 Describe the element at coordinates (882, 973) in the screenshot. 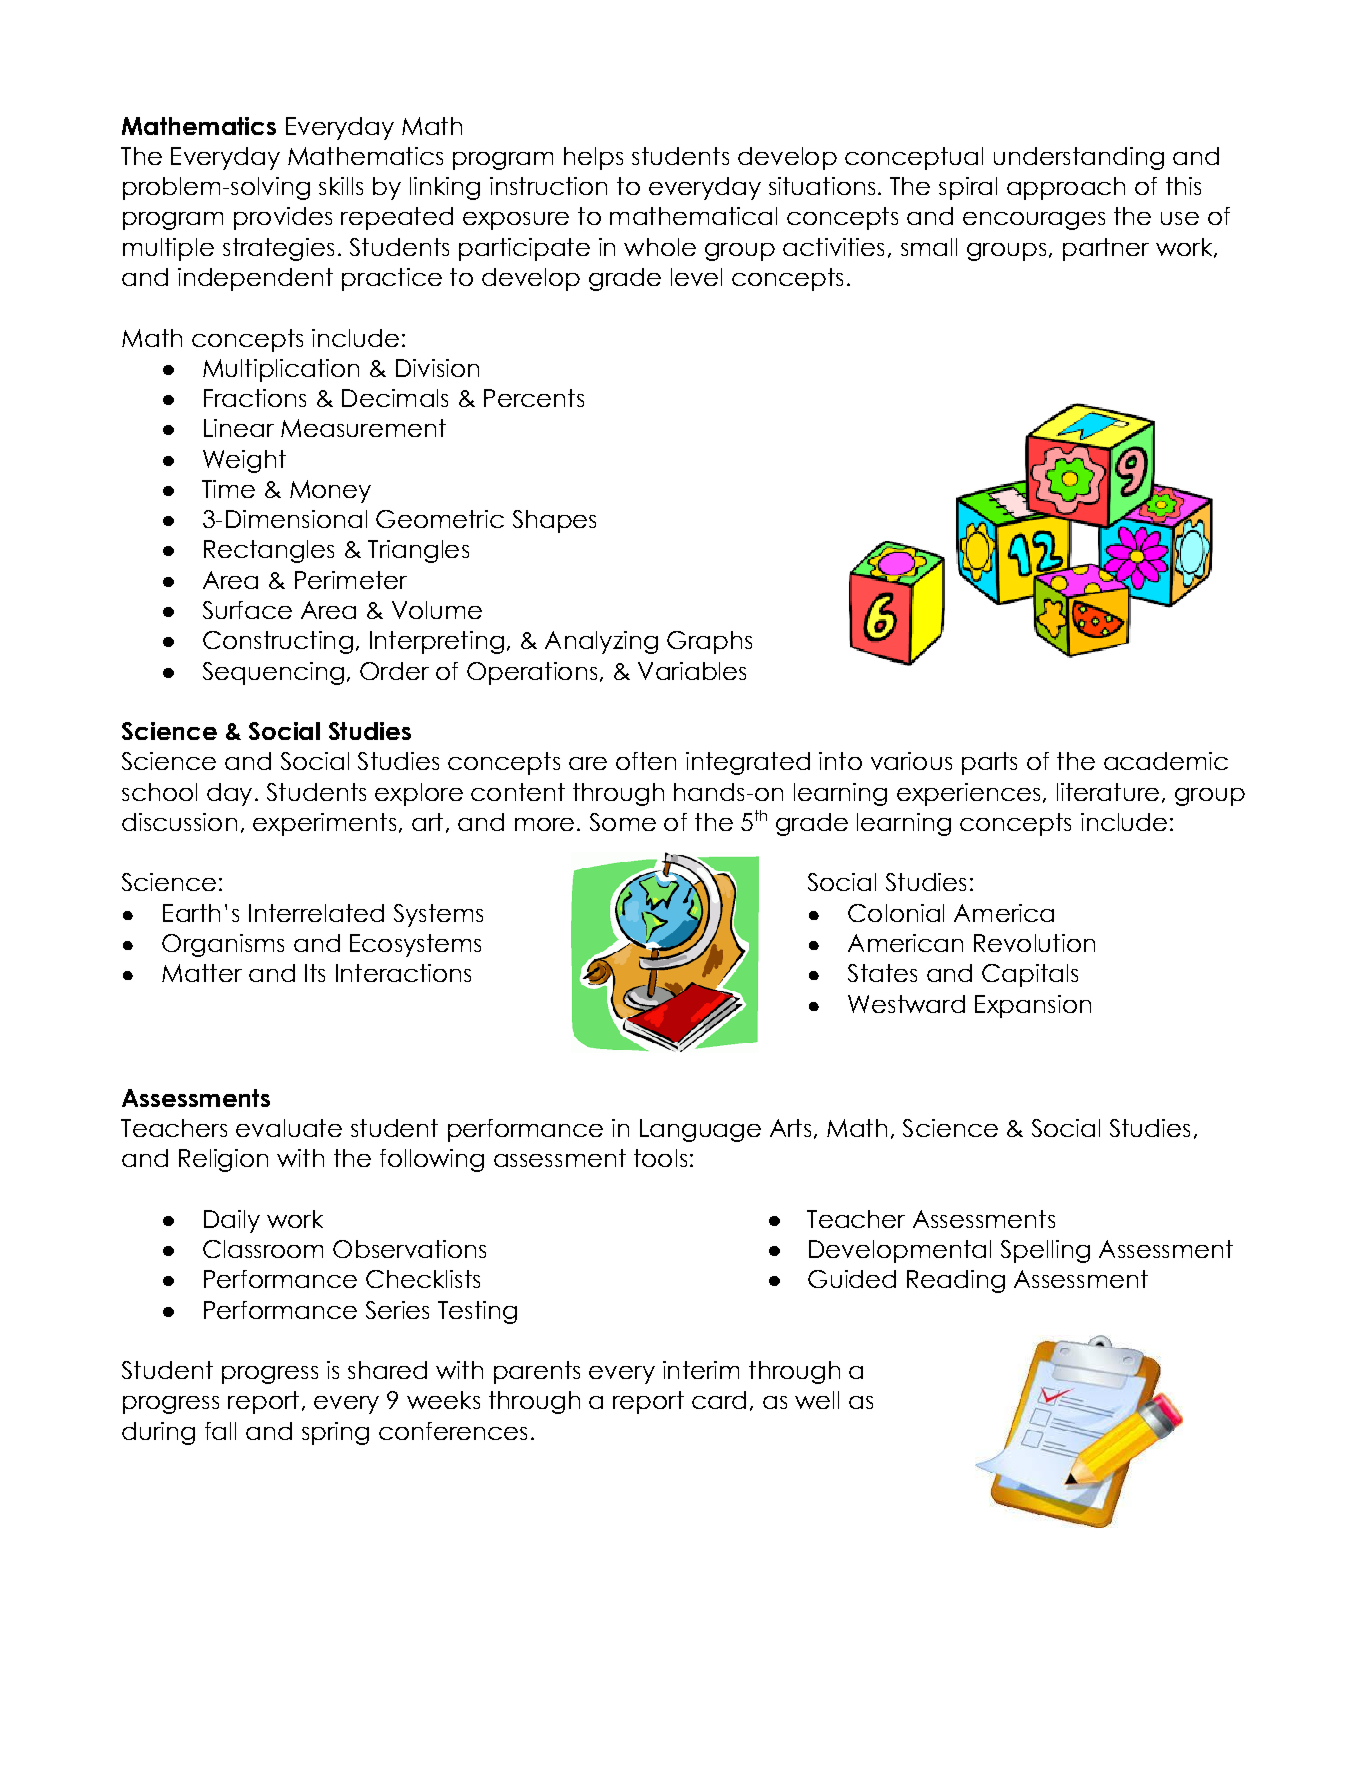

I see `States` at that location.
